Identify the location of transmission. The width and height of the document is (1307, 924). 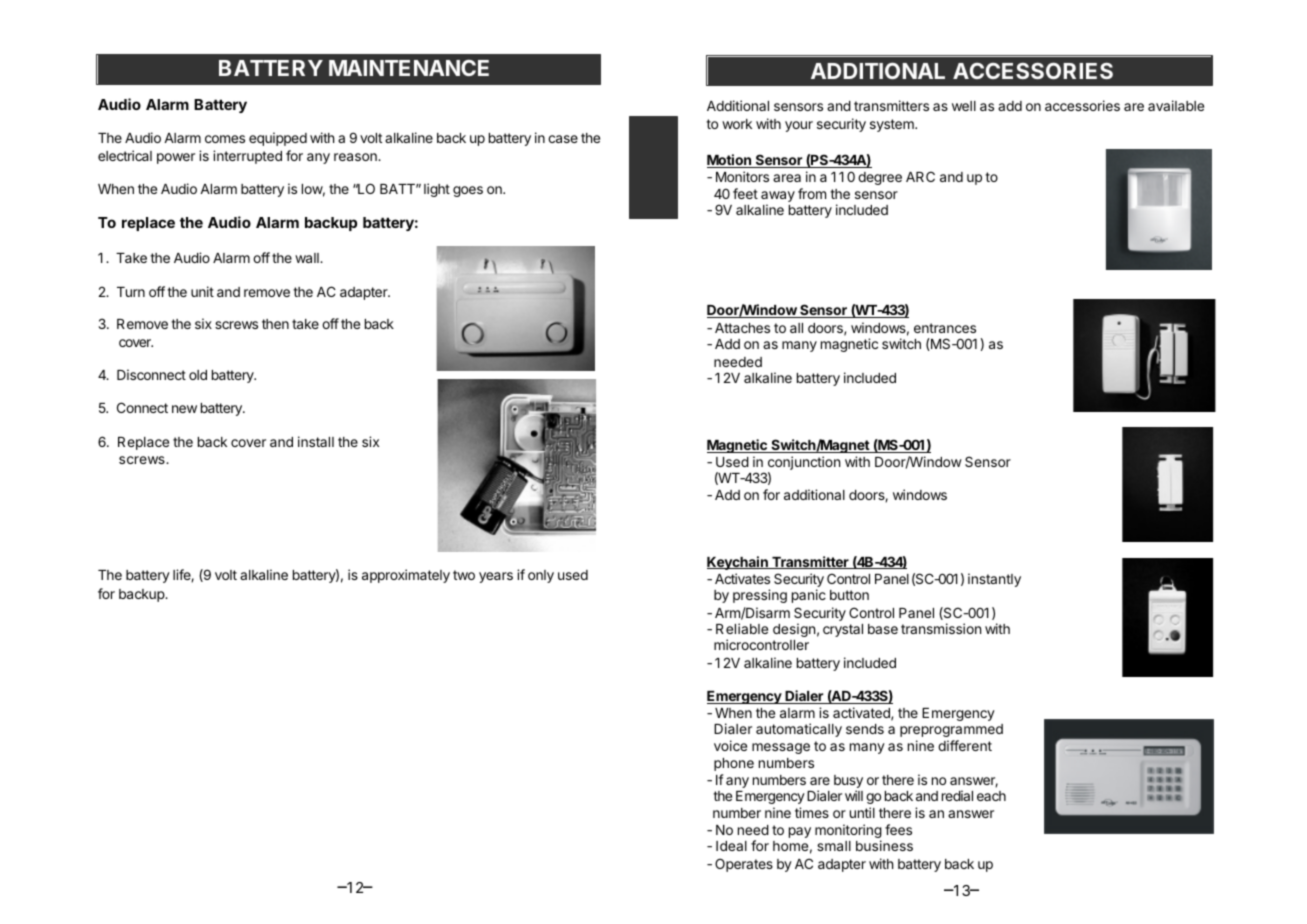
(941, 628).
